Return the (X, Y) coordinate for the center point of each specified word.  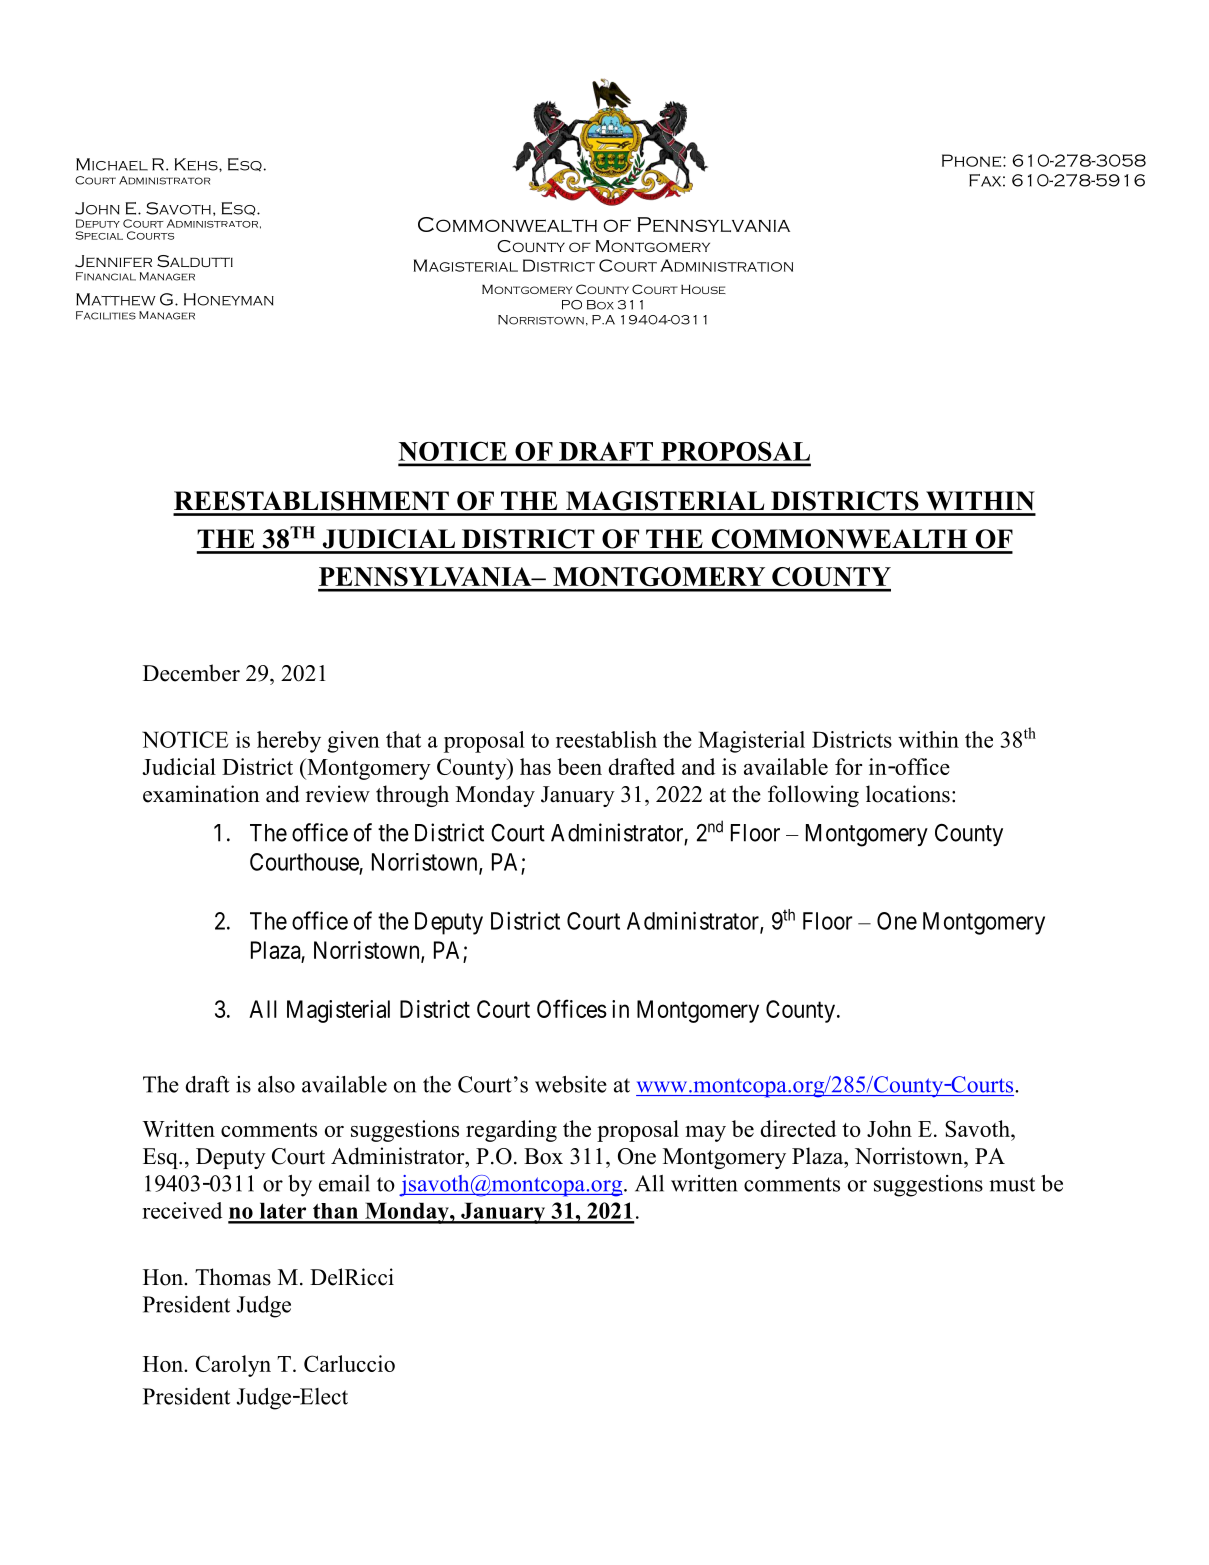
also (276, 1084)
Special (99, 235)
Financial (106, 276)
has (535, 766)
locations (908, 794)
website (571, 1084)
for (848, 766)
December (191, 673)
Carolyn (233, 1366)
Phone (973, 160)
